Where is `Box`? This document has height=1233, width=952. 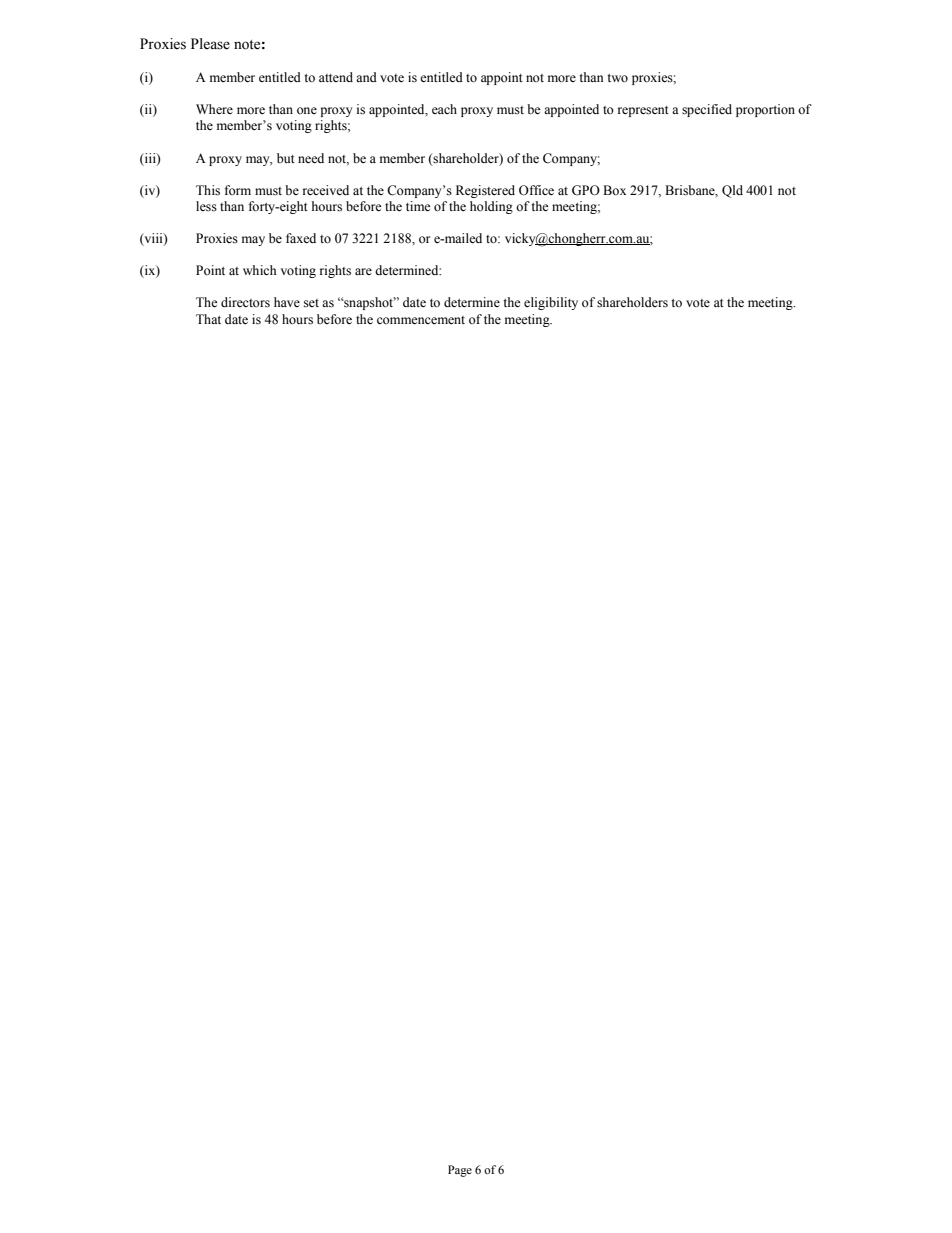 Box is located at coordinates (614, 190).
